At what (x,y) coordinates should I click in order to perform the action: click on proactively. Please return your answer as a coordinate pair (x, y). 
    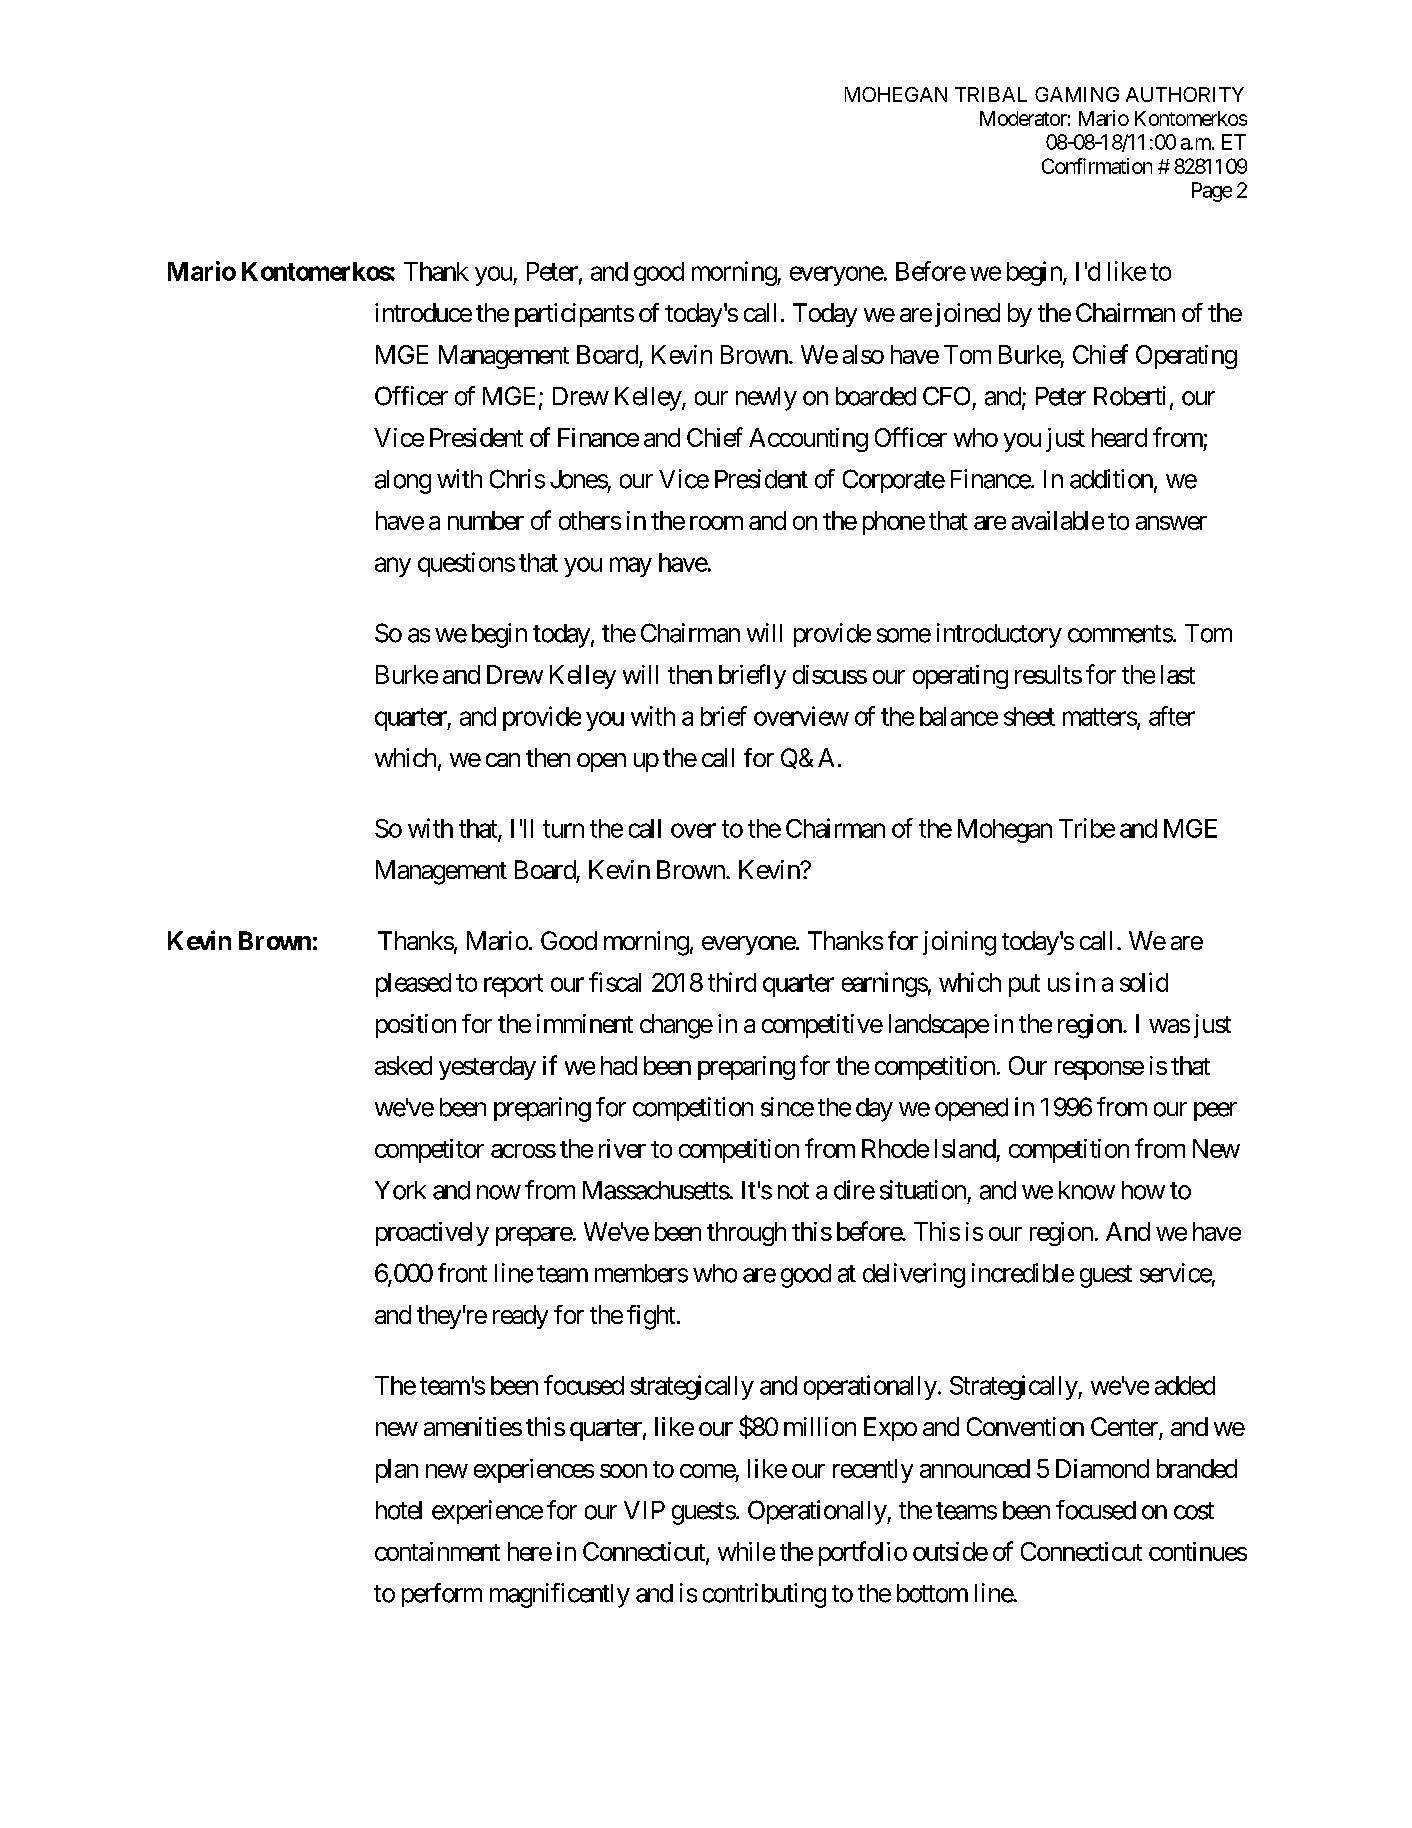
    Looking at the image, I should click on (432, 1234).
